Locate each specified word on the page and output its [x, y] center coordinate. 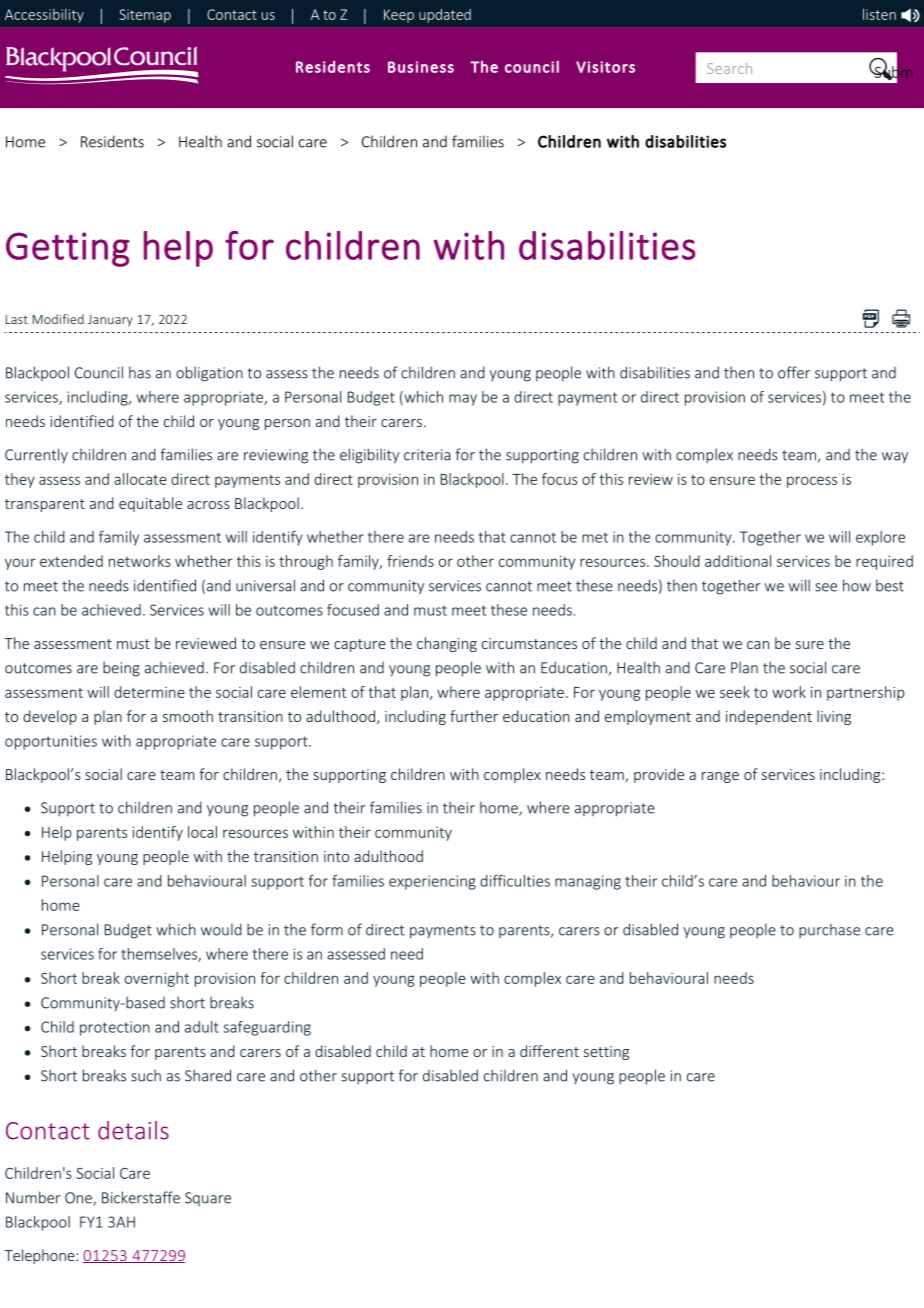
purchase [829, 930]
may [463, 400]
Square [208, 1199]
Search [729, 68]
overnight [157, 979]
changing [447, 644]
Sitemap [145, 16]
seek [735, 692]
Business [421, 67]
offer [794, 372]
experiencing [432, 882]
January [110, 321]
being [121, 669]
